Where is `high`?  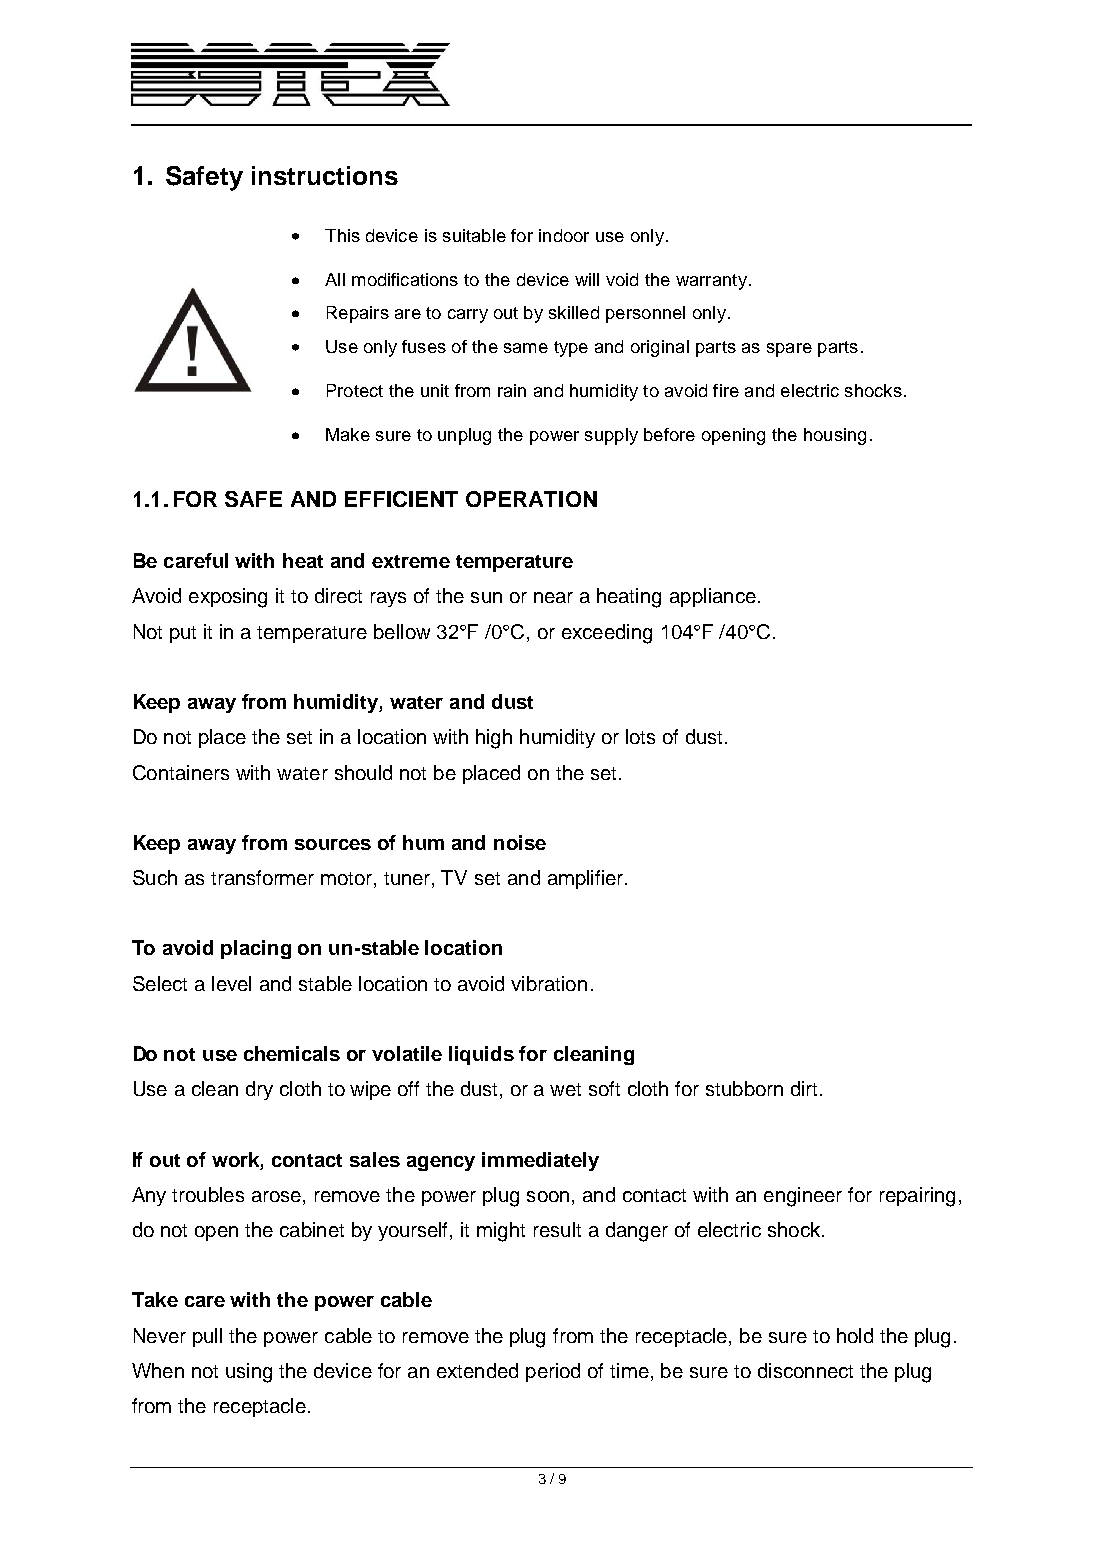 high is located at coordinates (494, 739).
